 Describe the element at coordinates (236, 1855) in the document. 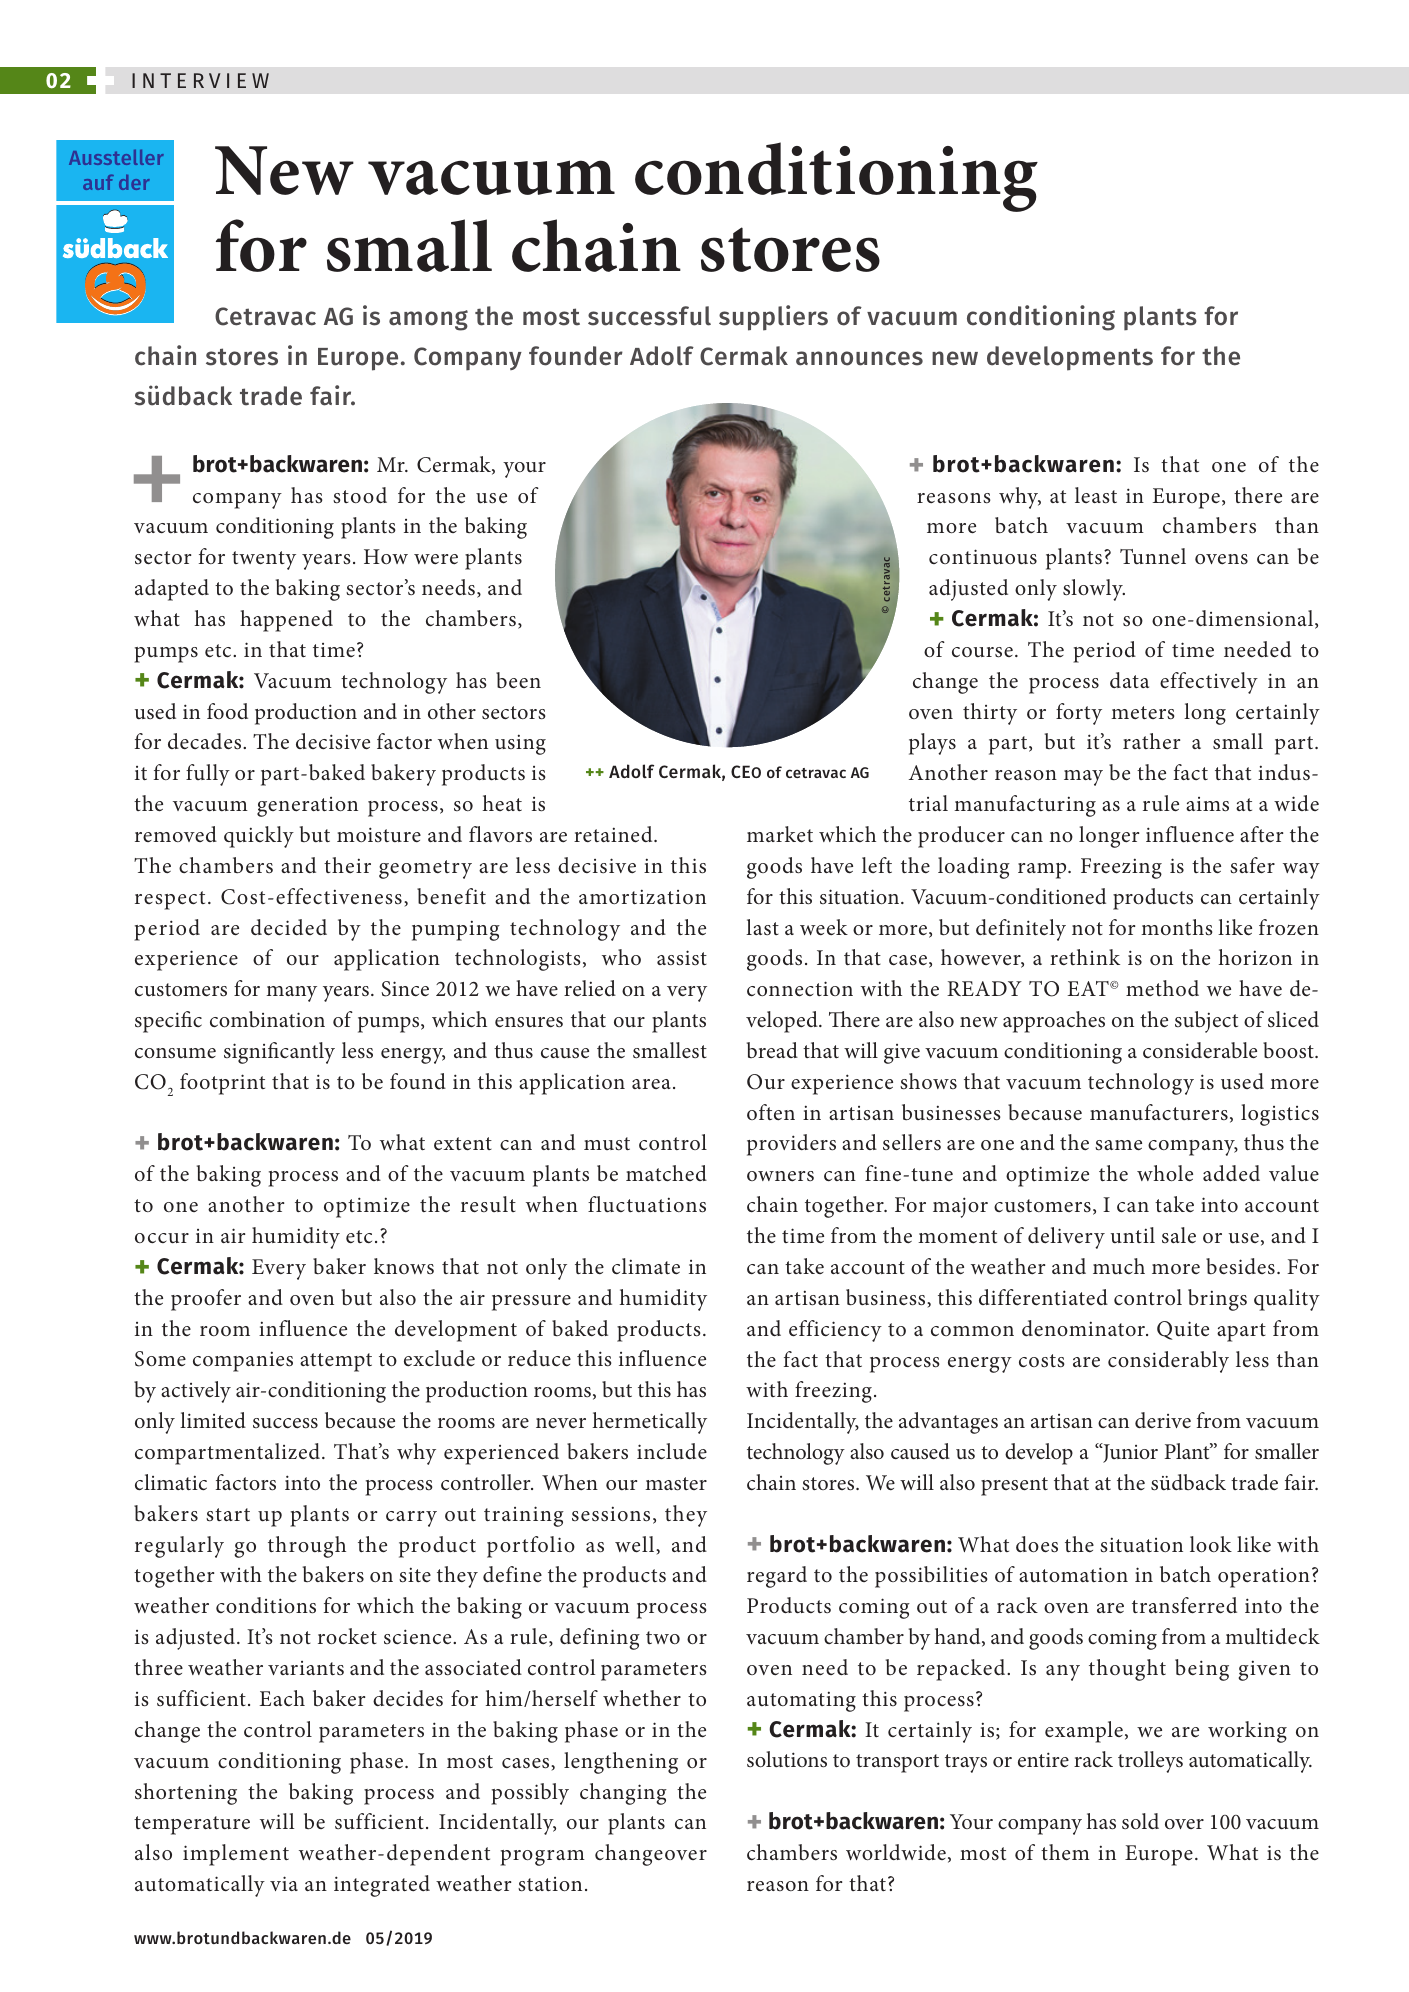

I see `implement` at that location.
